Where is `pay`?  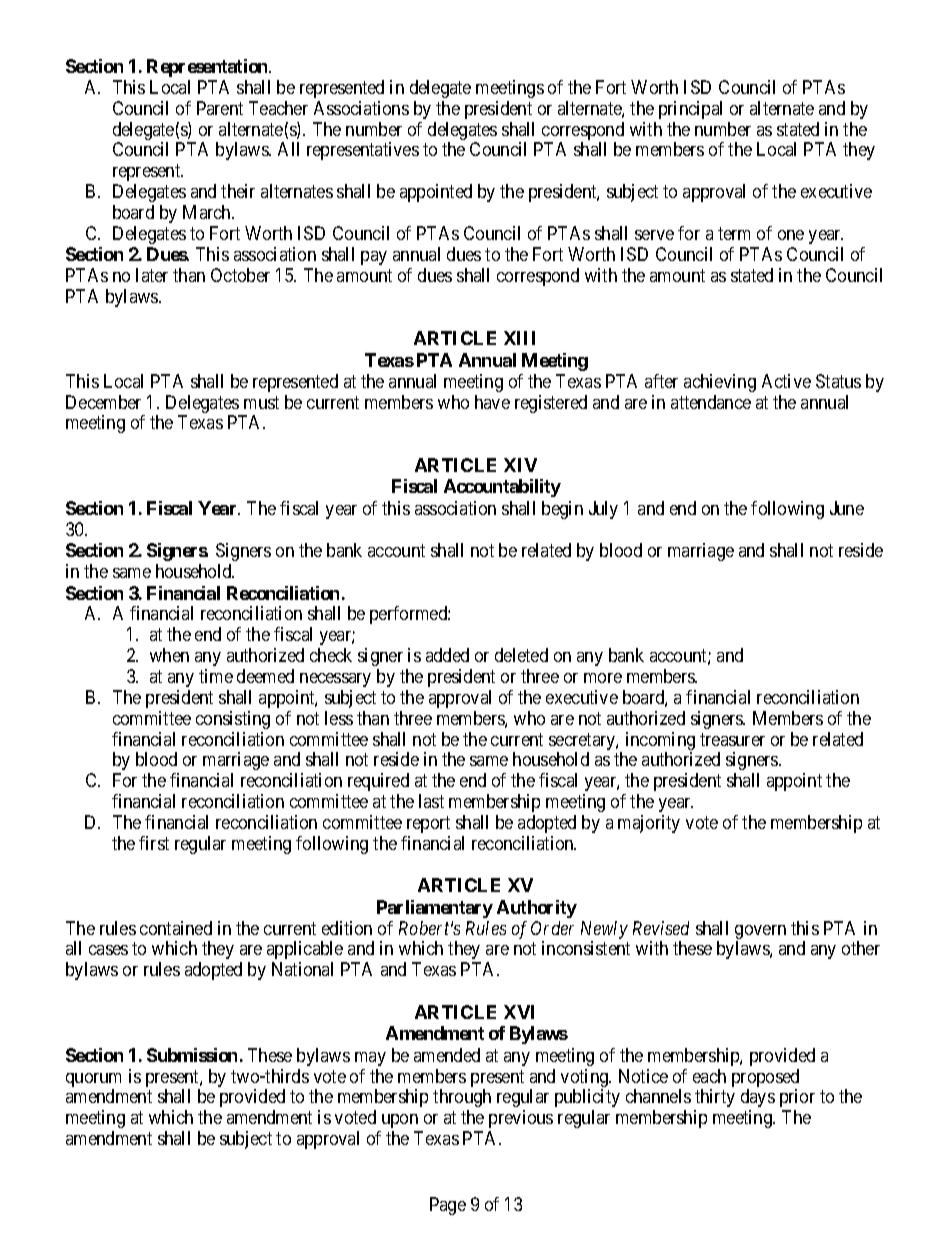 pay is located at coordinates (374, 258).
